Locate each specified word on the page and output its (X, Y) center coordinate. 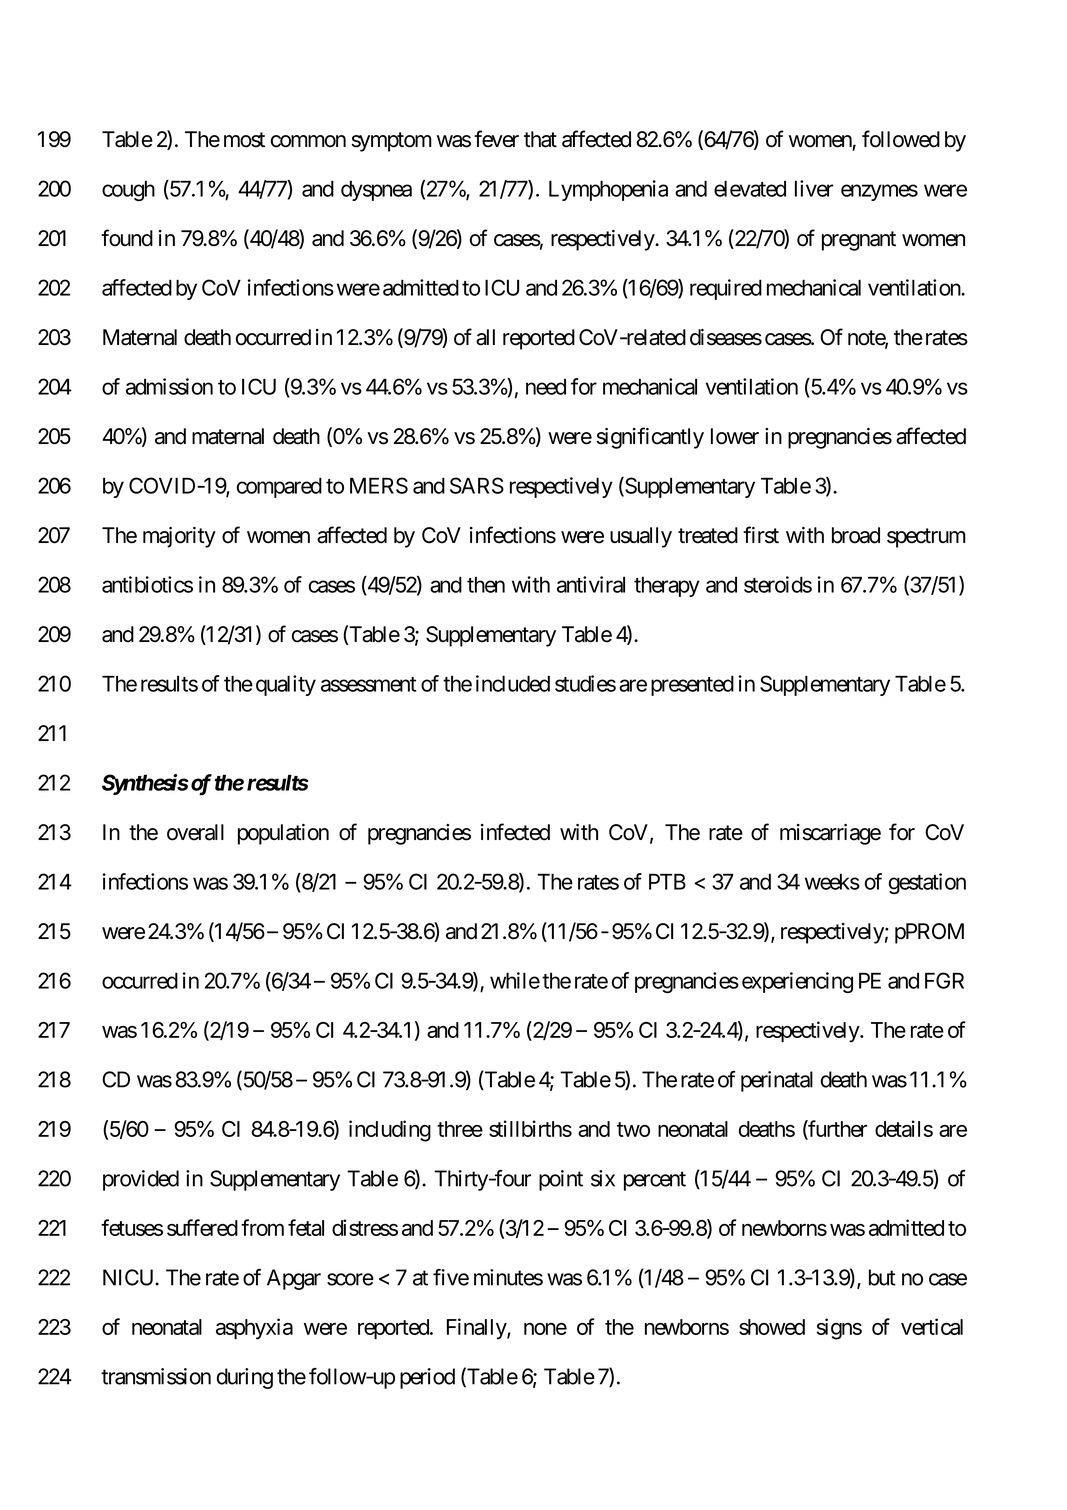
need (546, 387)
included (513, 683)
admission (169, 386)
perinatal (777, 1081)
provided (141, 1180)
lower (735, 436)
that (540, 139)
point (561, 1180)
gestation (927, 883)
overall (195, 832)
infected (515, 832)
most (244, 140)
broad (856, 535)
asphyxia (254, 1329)
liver (814, 188)
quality (286, 685)
